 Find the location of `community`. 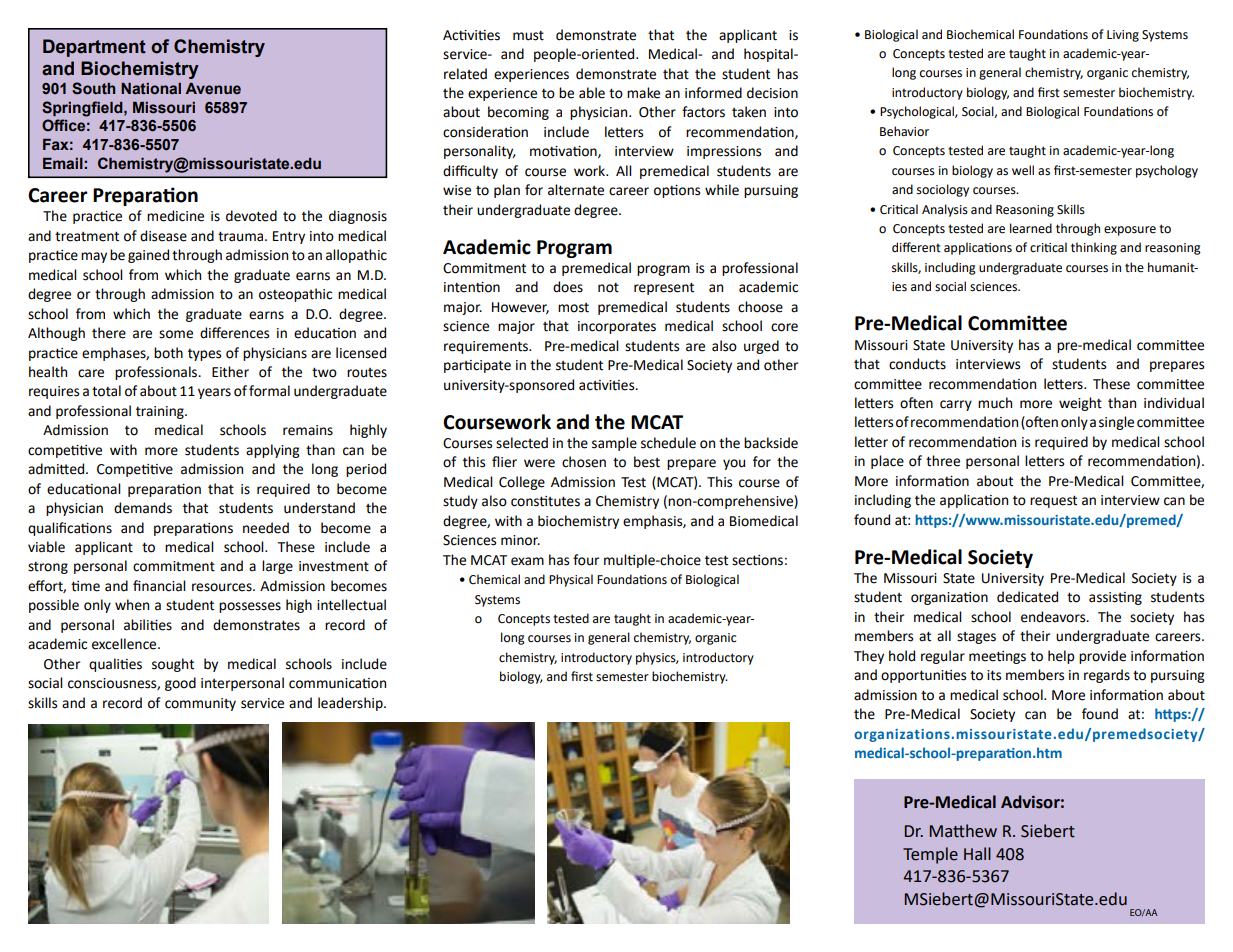

community is located at coordinates (200, 704).
